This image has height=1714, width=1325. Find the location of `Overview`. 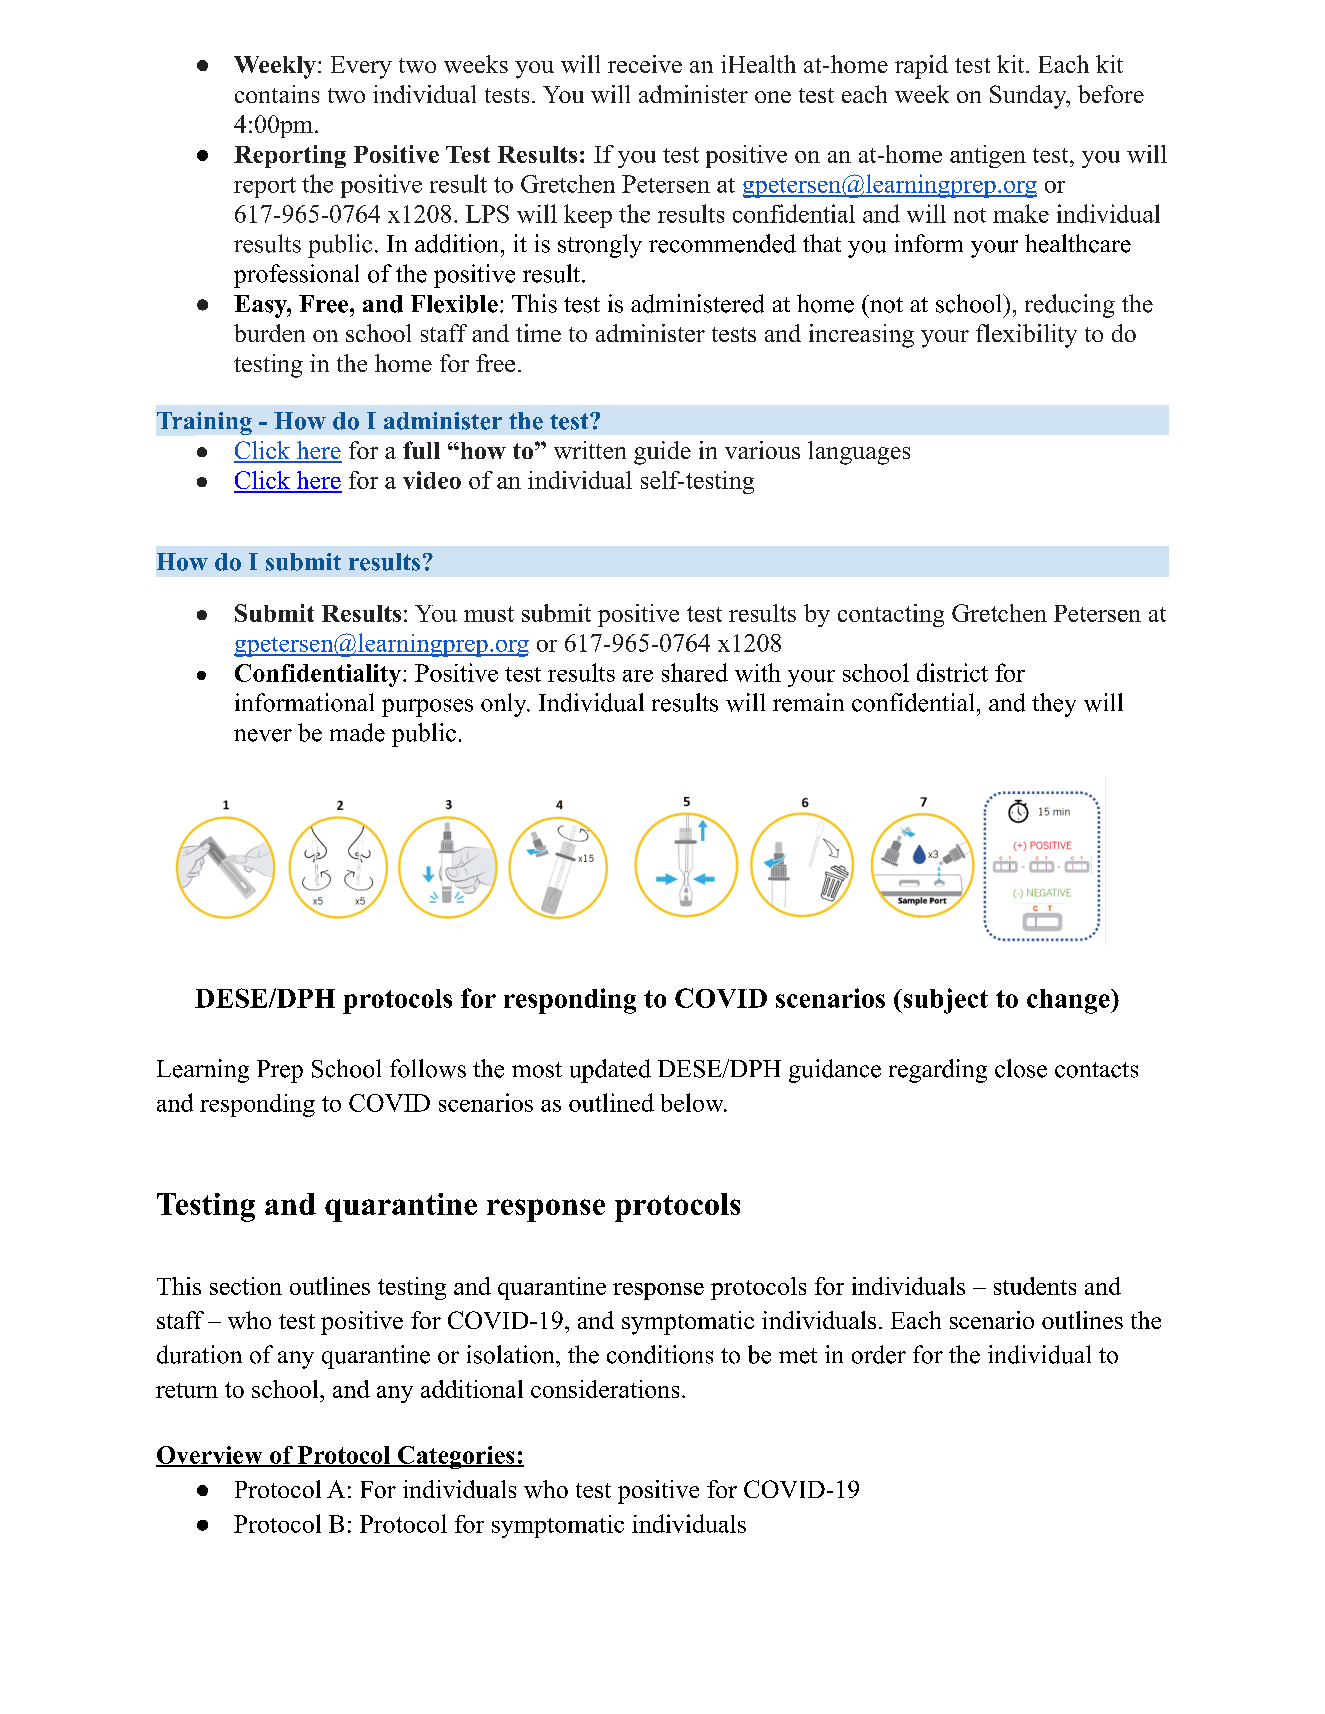

Overview is located at coordinates (210, 1456).
